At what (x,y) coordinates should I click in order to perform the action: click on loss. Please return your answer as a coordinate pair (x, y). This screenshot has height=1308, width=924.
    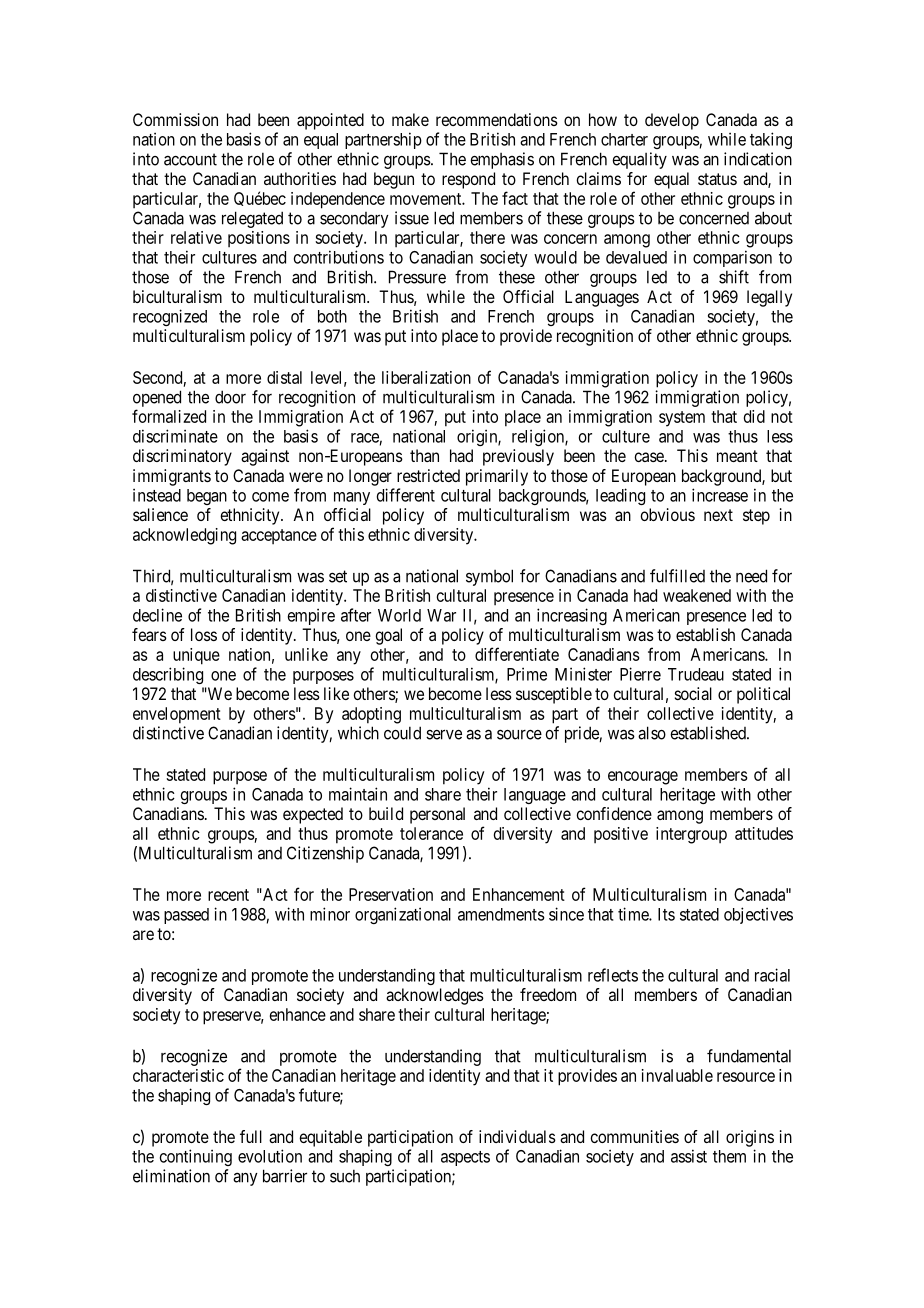
    Looking at the image, I should click on (204, 634).
